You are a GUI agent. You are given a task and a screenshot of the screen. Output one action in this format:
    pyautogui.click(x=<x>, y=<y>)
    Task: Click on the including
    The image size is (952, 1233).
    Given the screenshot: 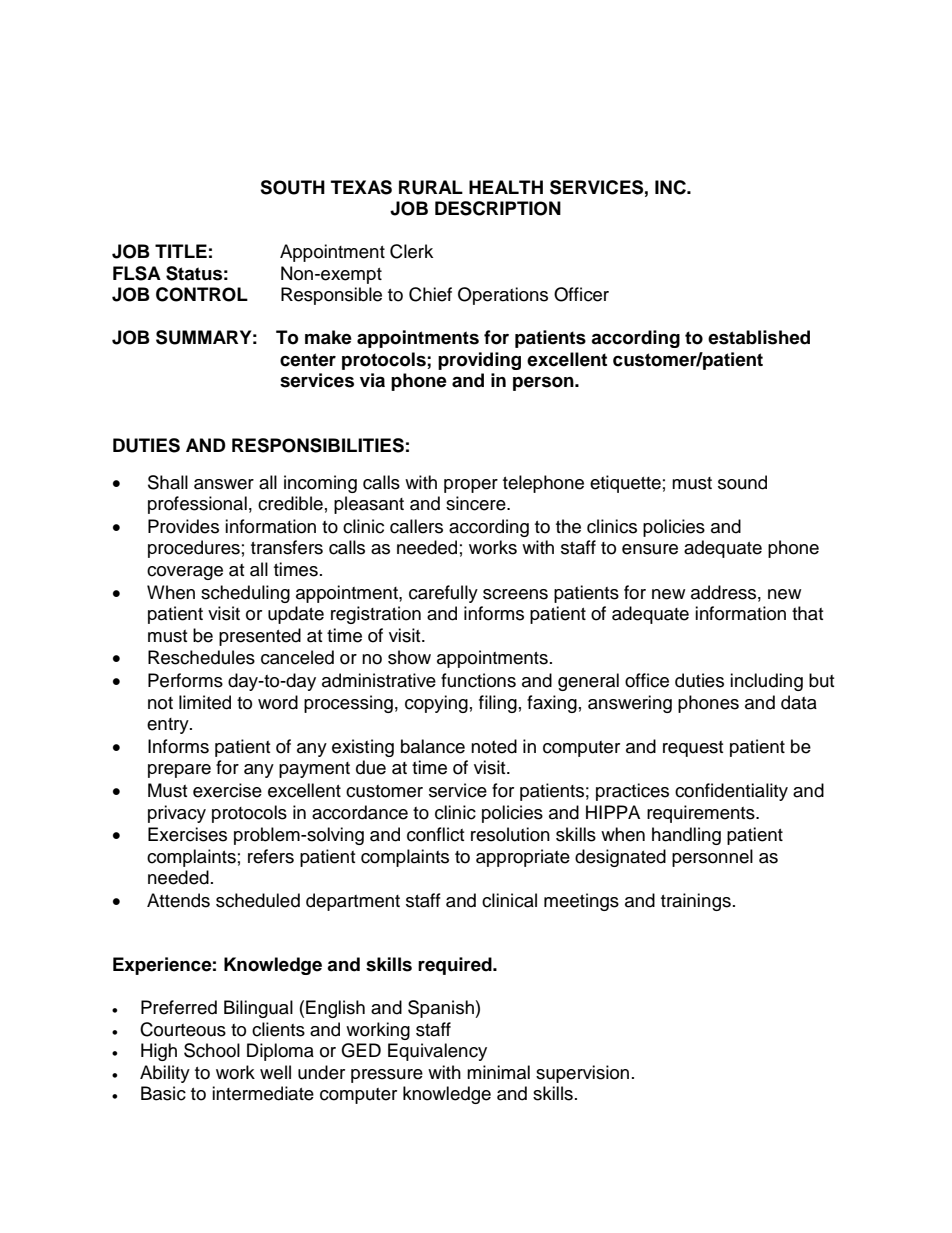 What is the action you would take?
    pyautogui.click(x=766, y=682)
